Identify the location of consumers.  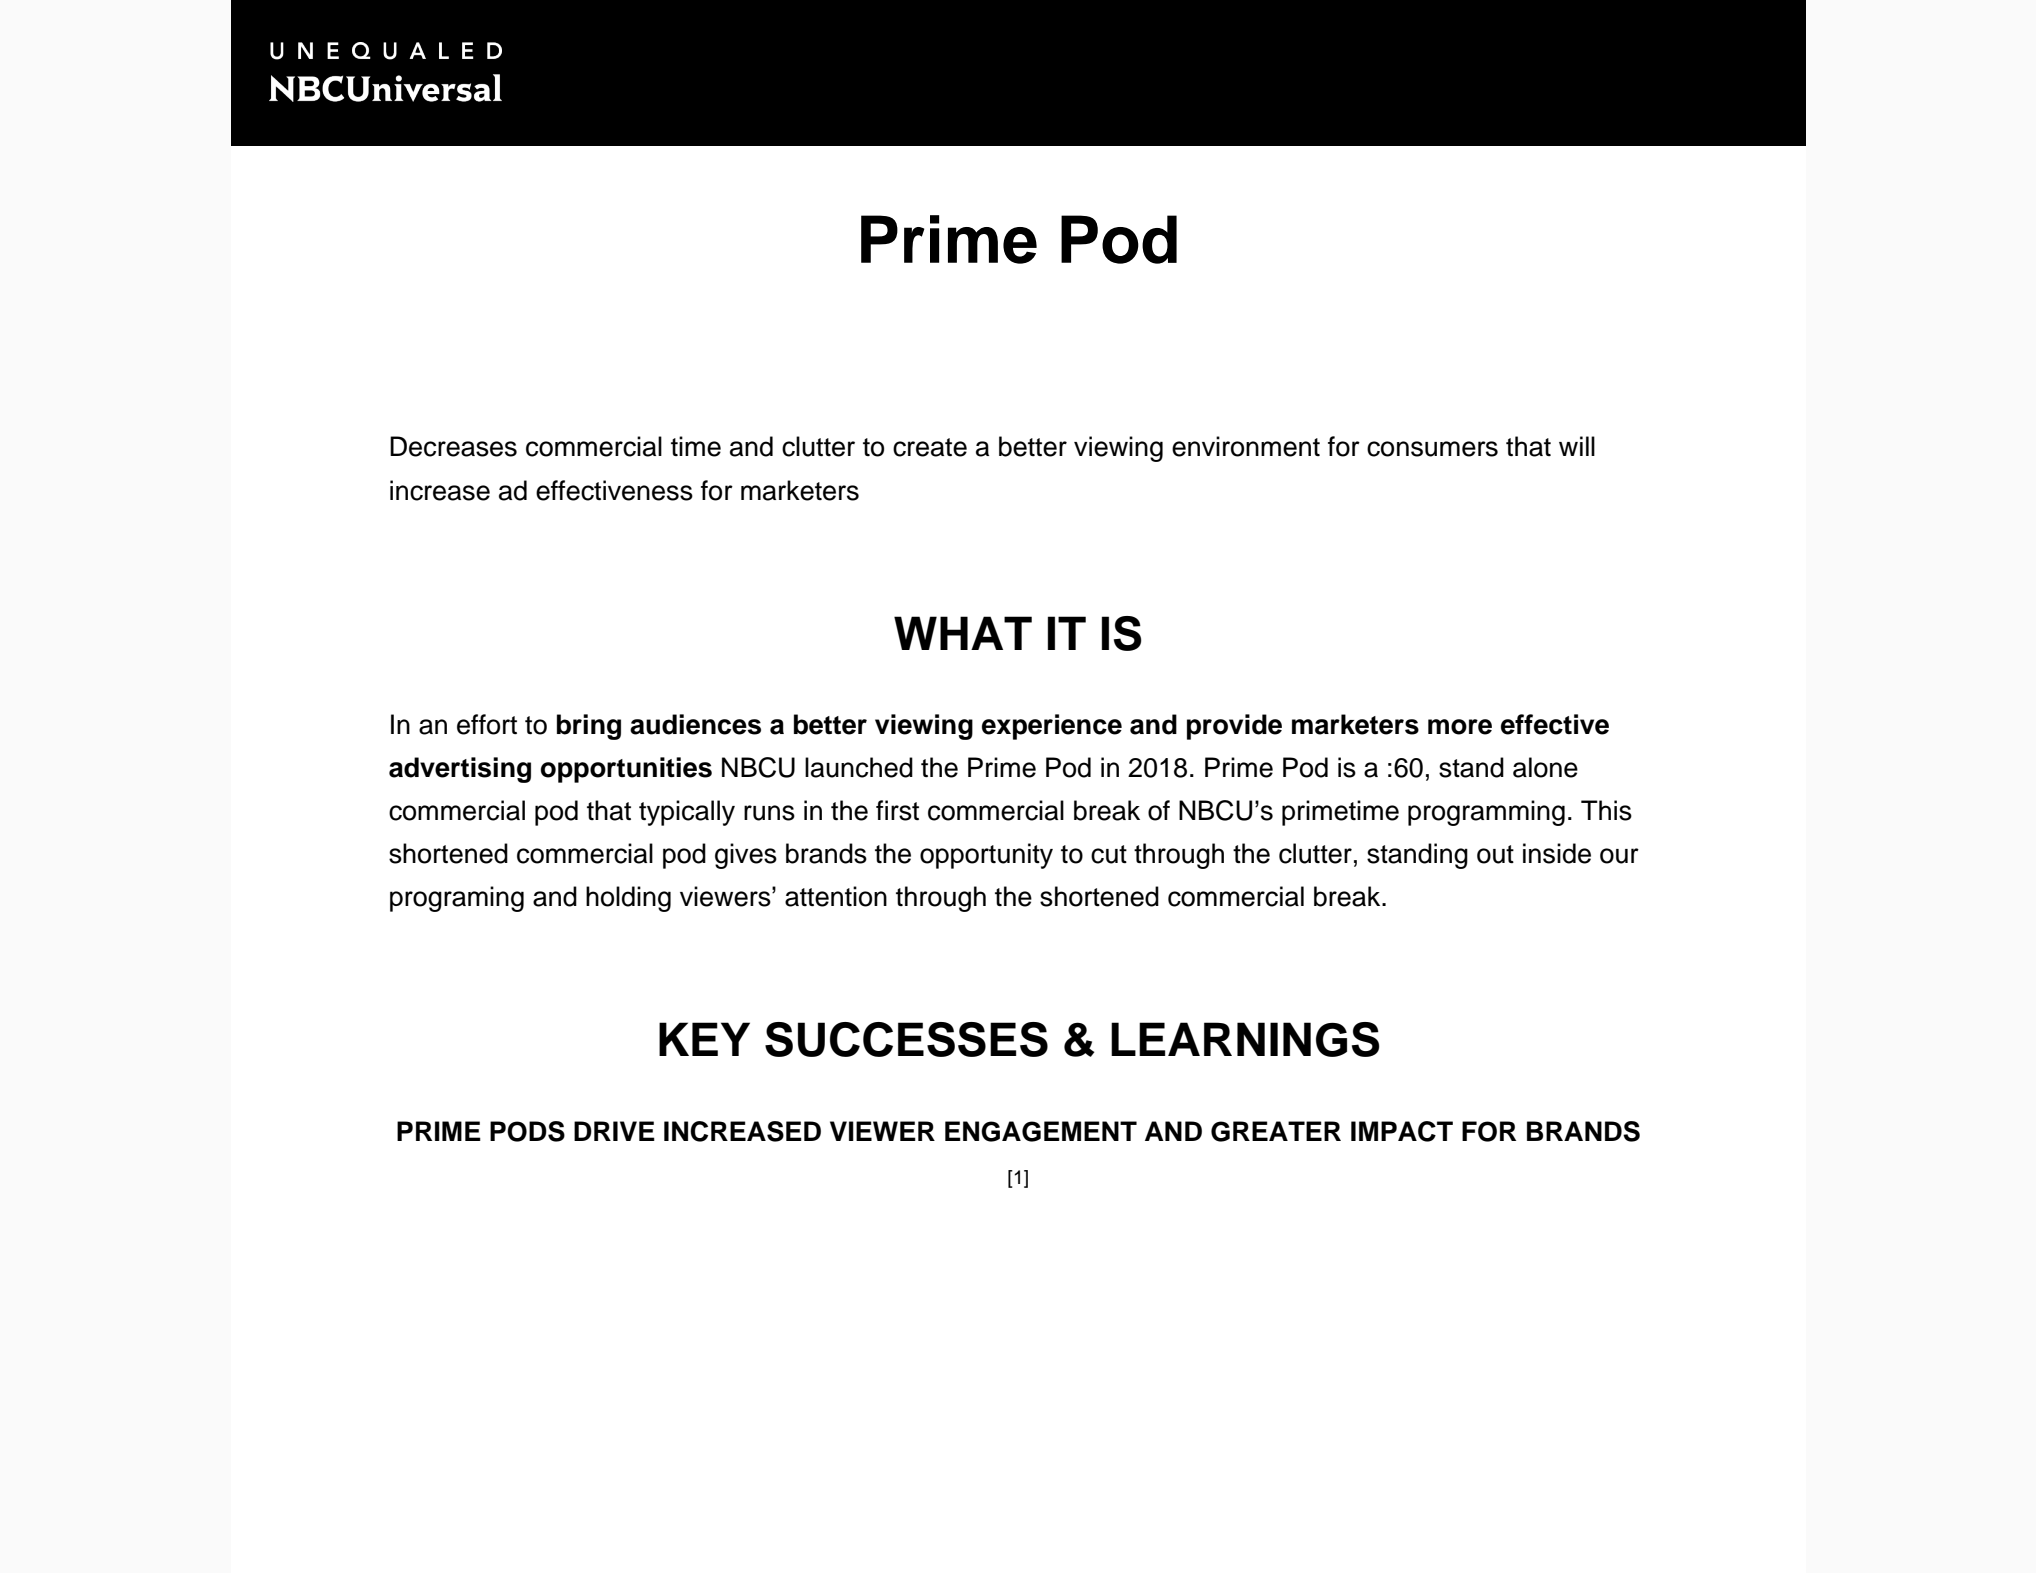
(1432, 449).
